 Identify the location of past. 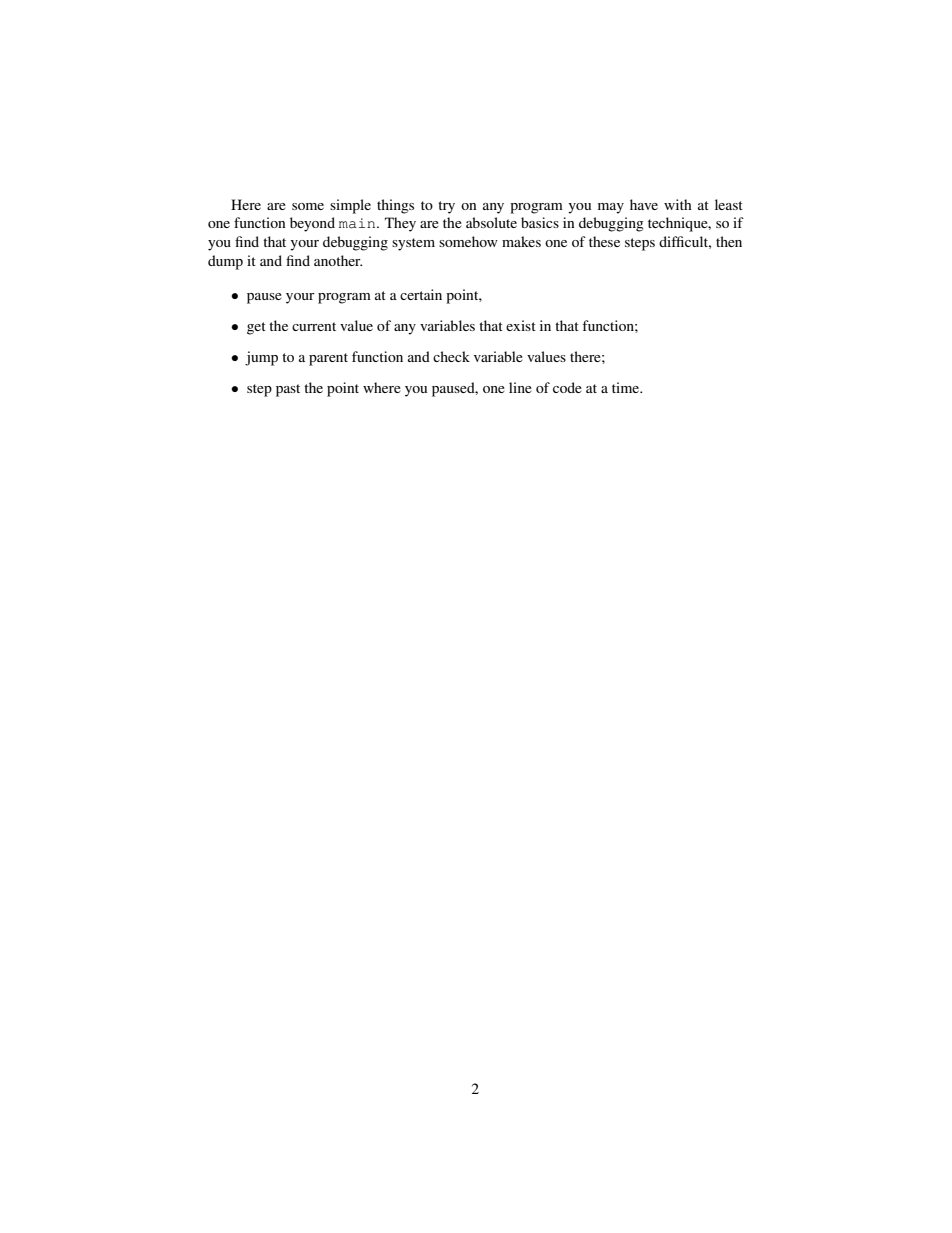
(288, 390).
